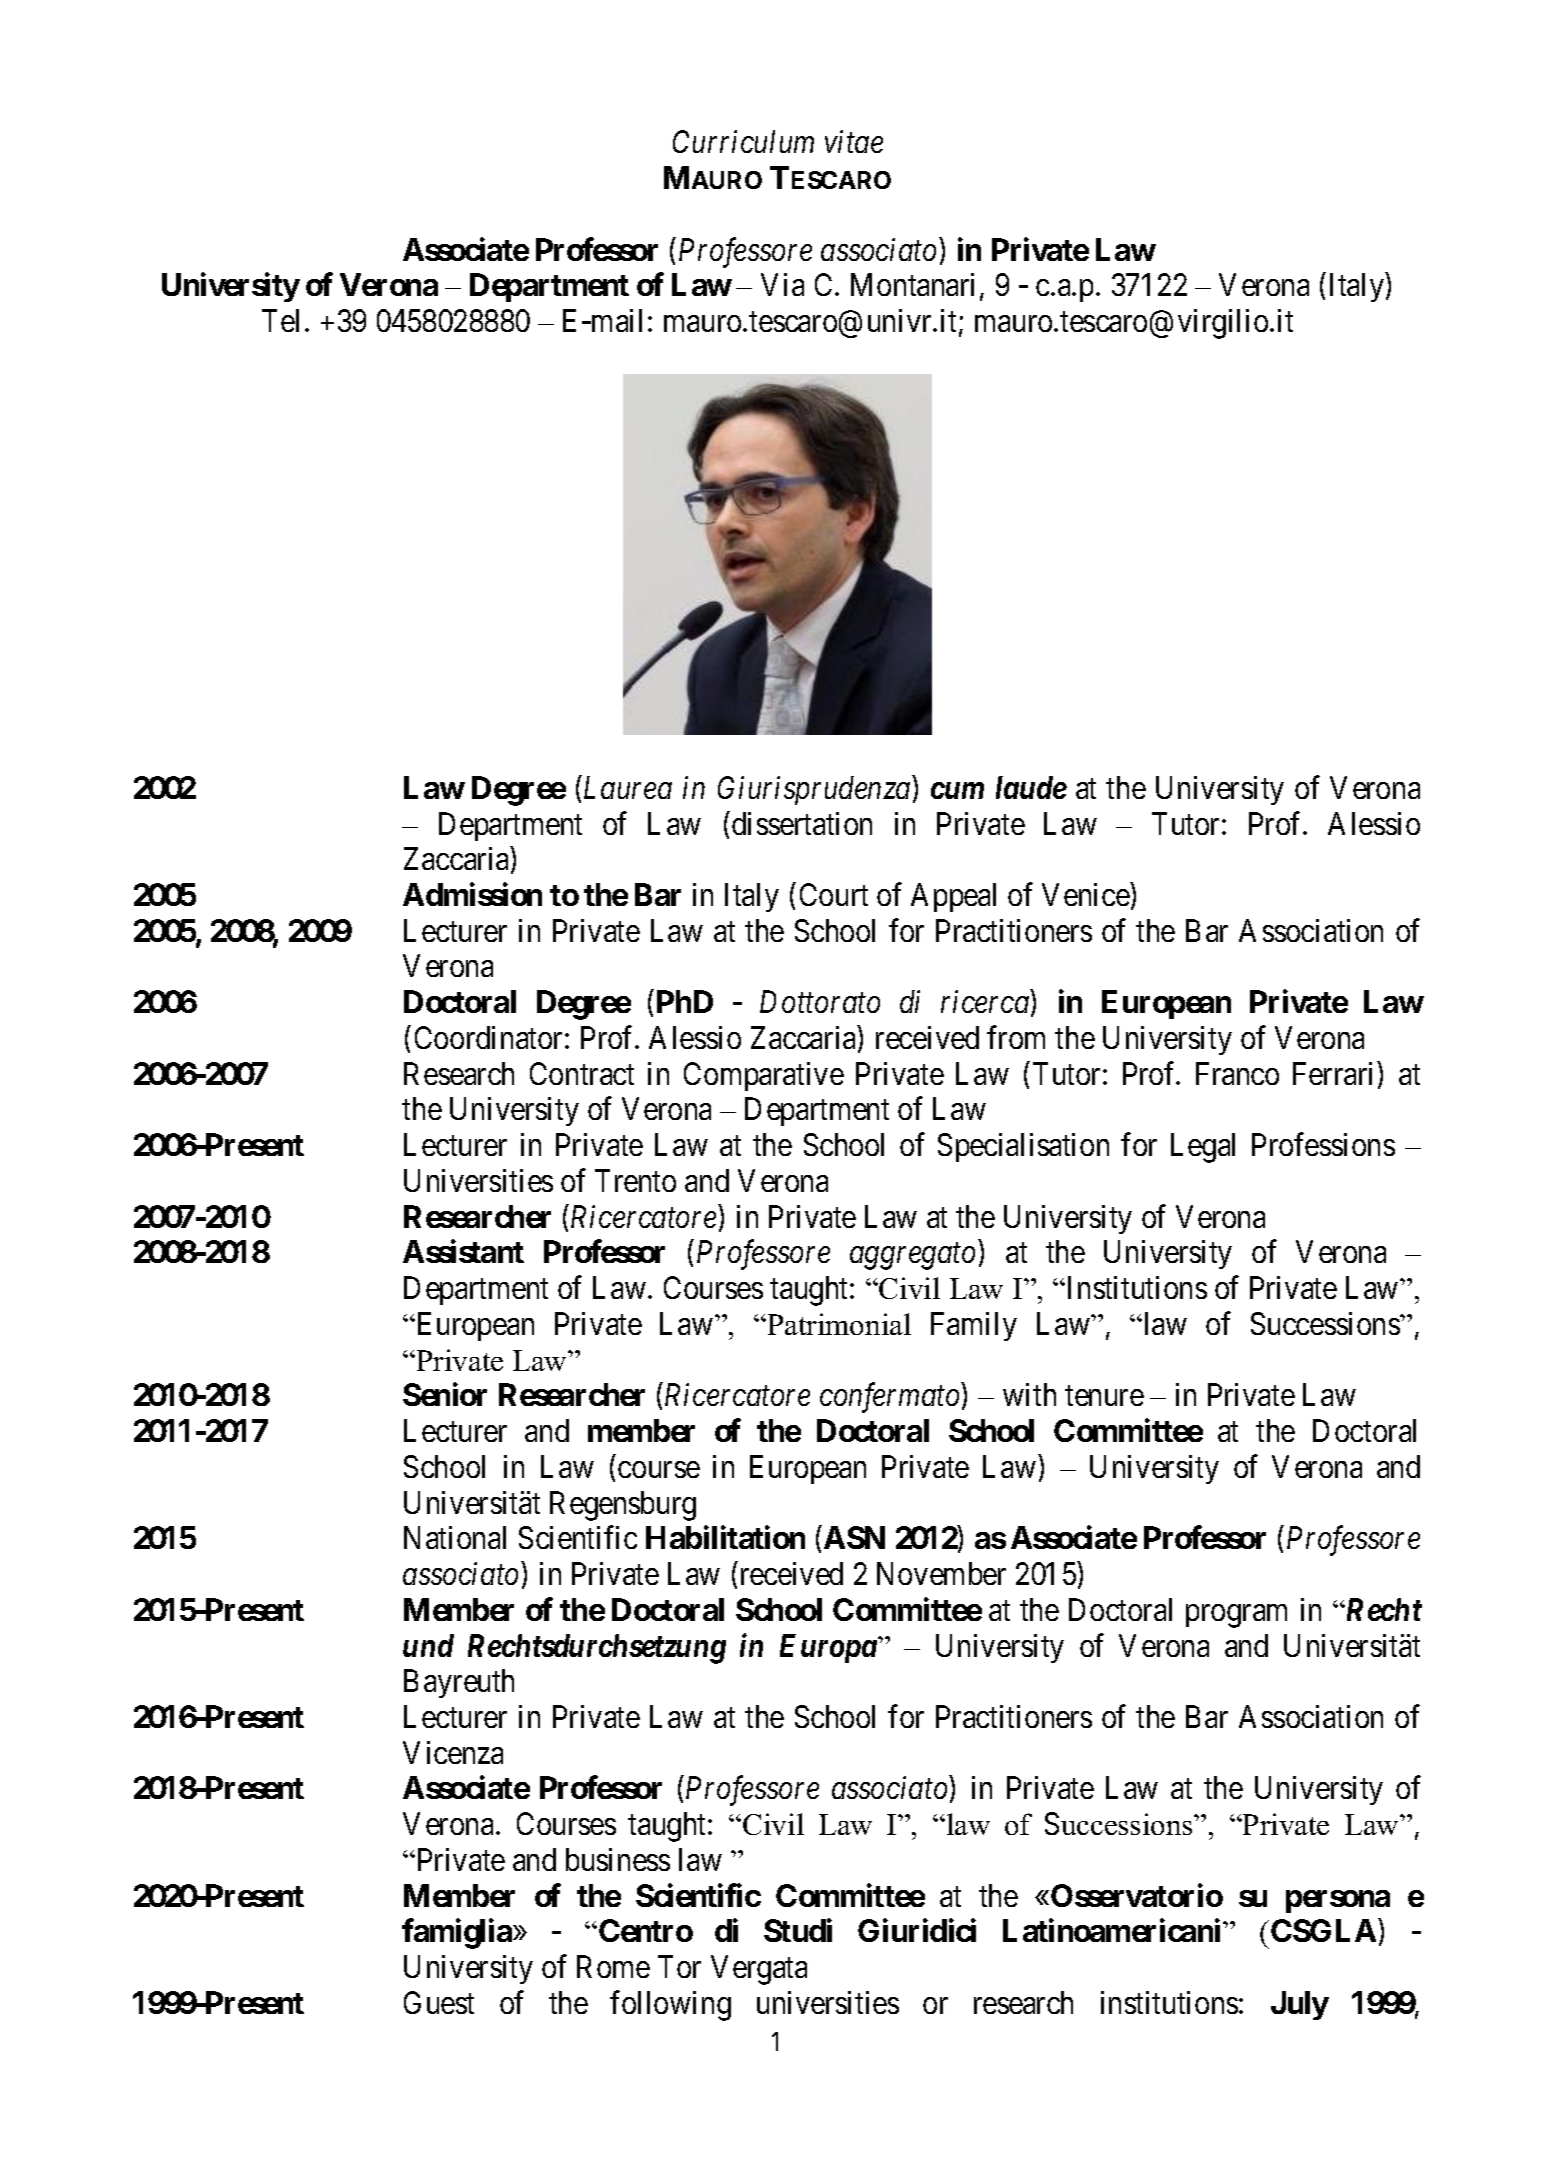 Image resolution: width=1541 pixels, height=2180 pixels. What do you see at coordinates (582, 1073) in the screenshot?
I see `Contract` at bounding box center [582, 1073].
